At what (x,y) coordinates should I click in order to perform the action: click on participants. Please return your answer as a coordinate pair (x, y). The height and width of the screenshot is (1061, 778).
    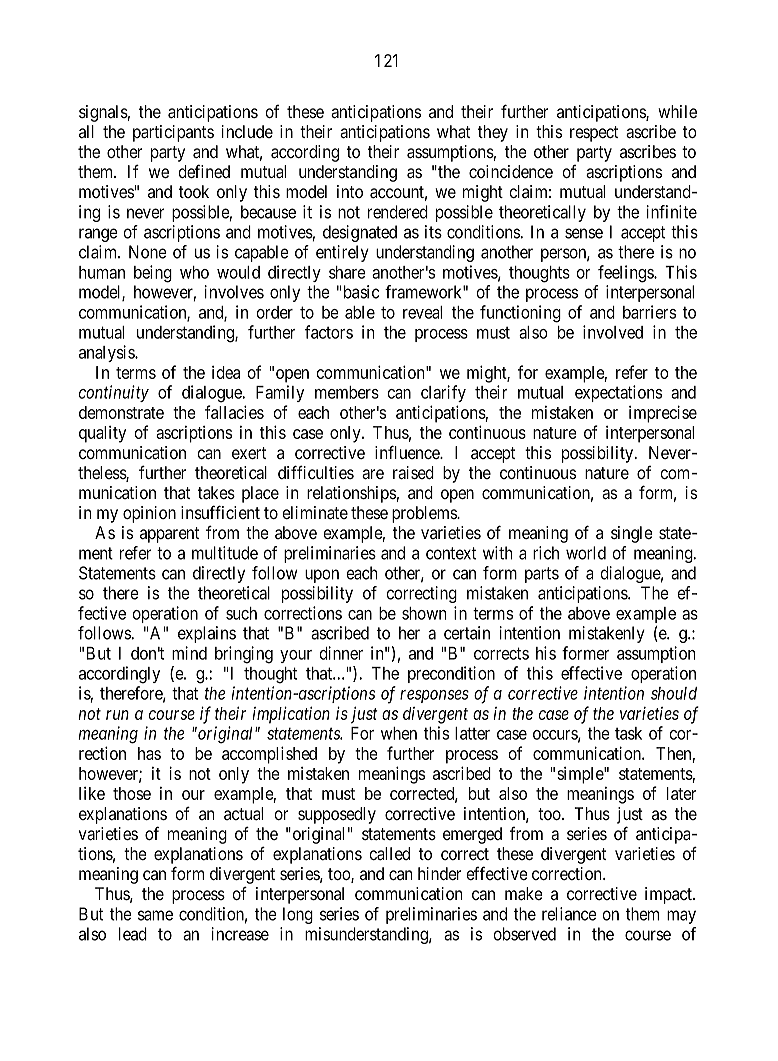
    Looking at the image, I should click on (173, 133).
